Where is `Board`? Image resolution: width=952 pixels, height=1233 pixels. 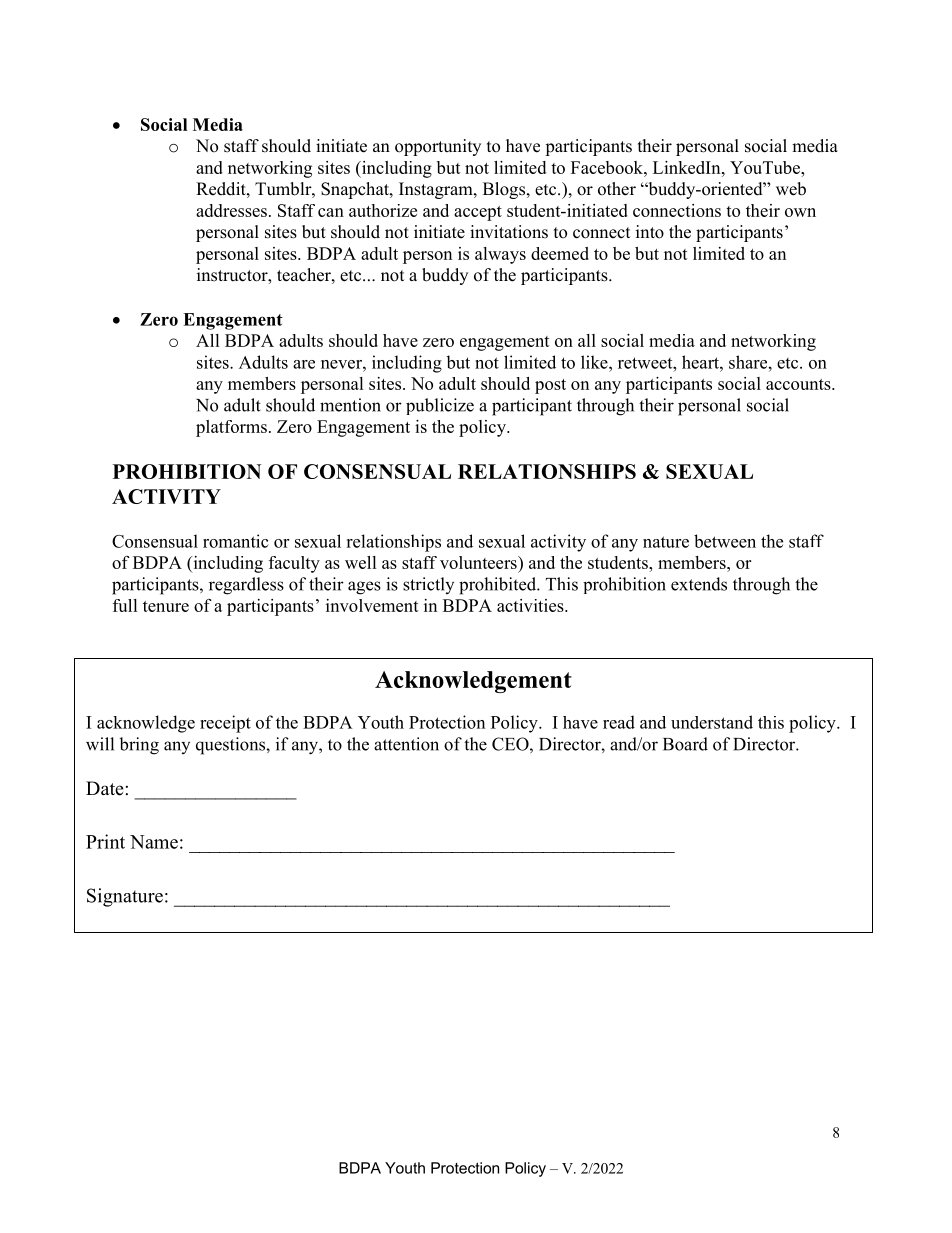 Board is located at coordinates (685, 744).
